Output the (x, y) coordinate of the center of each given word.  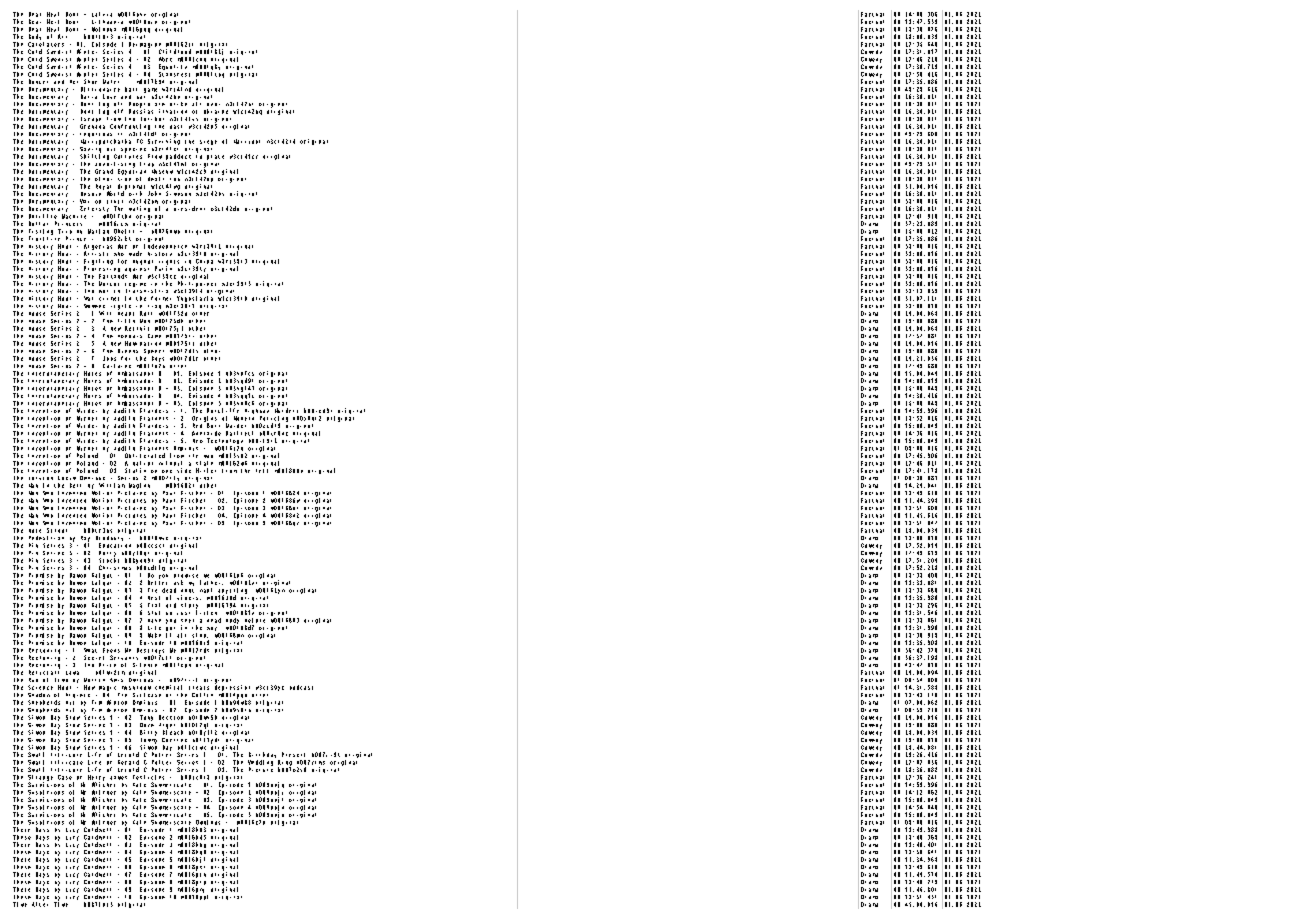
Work (165, 59)
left (262, 471)
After (40, 903)
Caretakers (46, 44)
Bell (75, 485)
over (213, 104)
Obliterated (145, 455)
